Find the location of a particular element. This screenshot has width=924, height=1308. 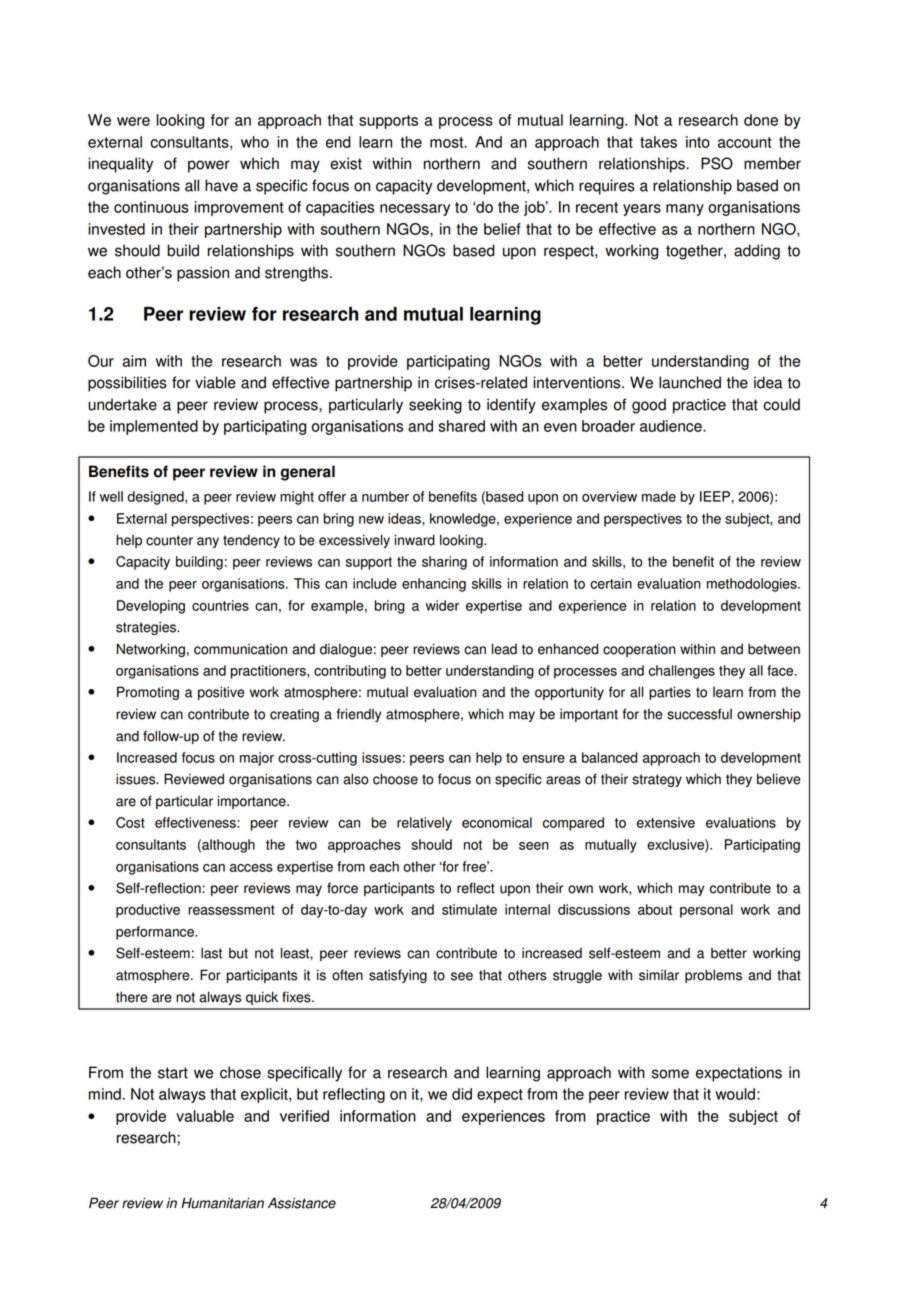

most is located at coordinates (448, 142).
